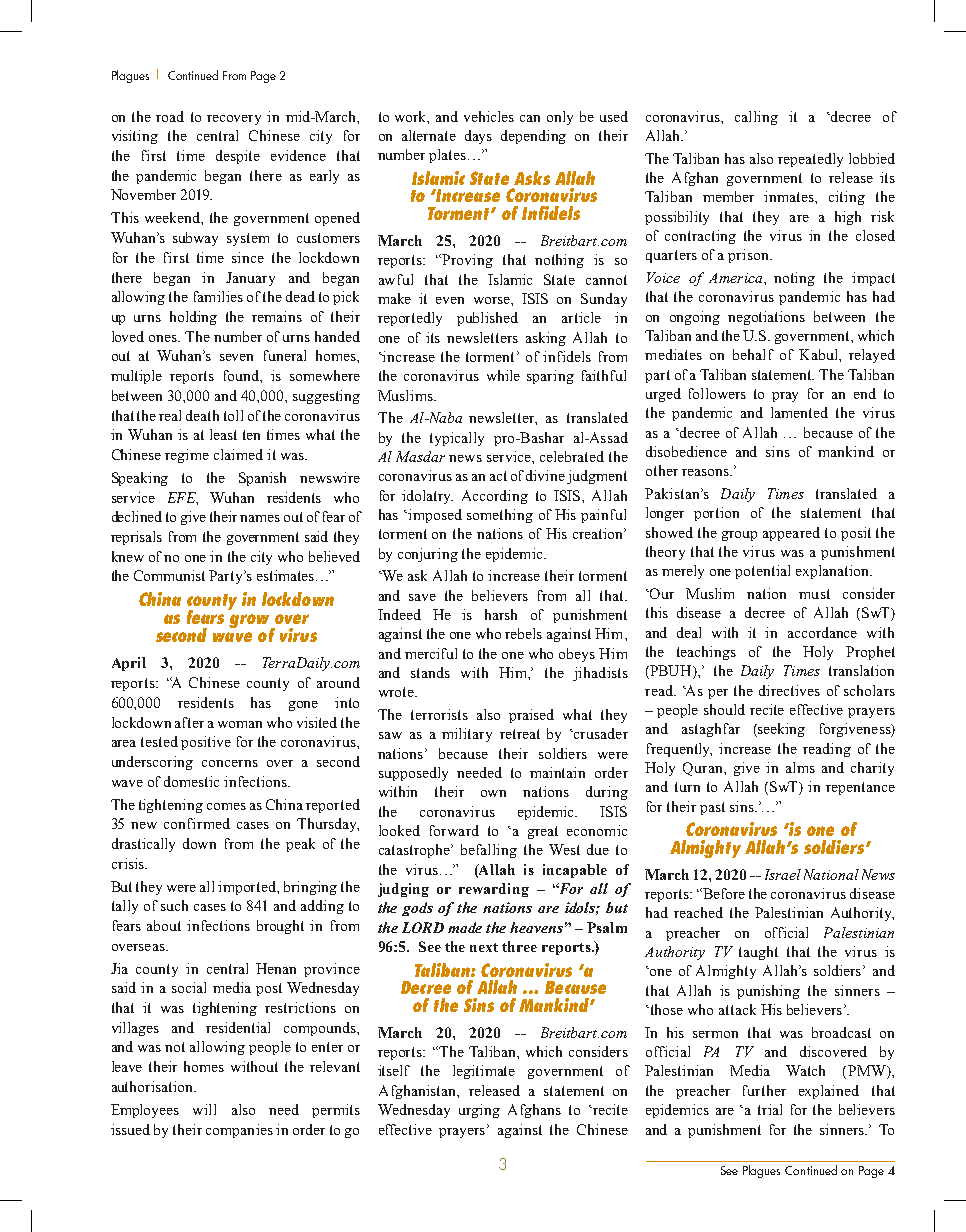  Describe the element at coordinates (810, 160) in the document. I see `repeatedly` at that location.
